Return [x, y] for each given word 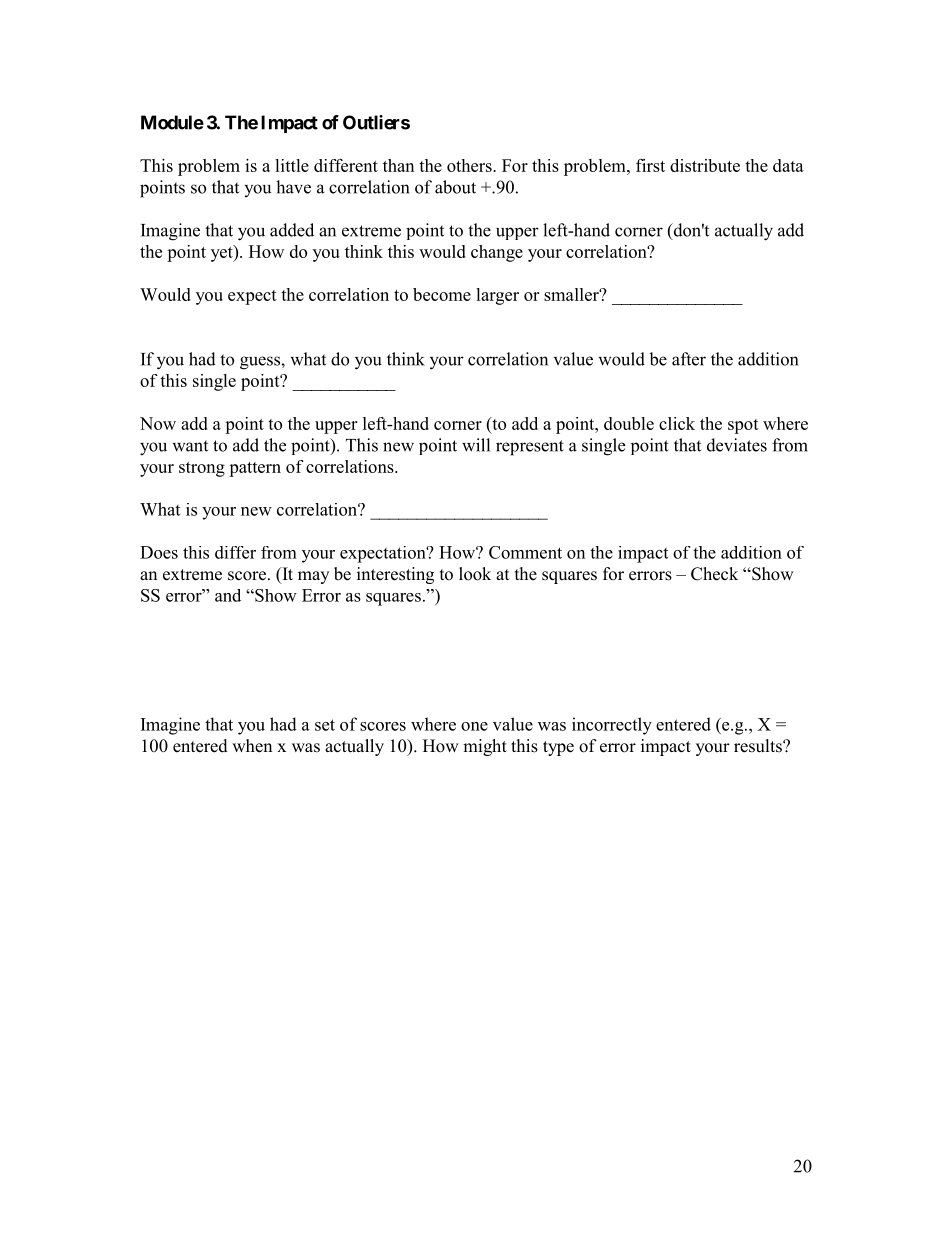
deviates [737, 445]
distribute [705, 165]
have [293, 187]
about [455, 187]
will [476, 445]
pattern [255, 469]
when [252, 746]
